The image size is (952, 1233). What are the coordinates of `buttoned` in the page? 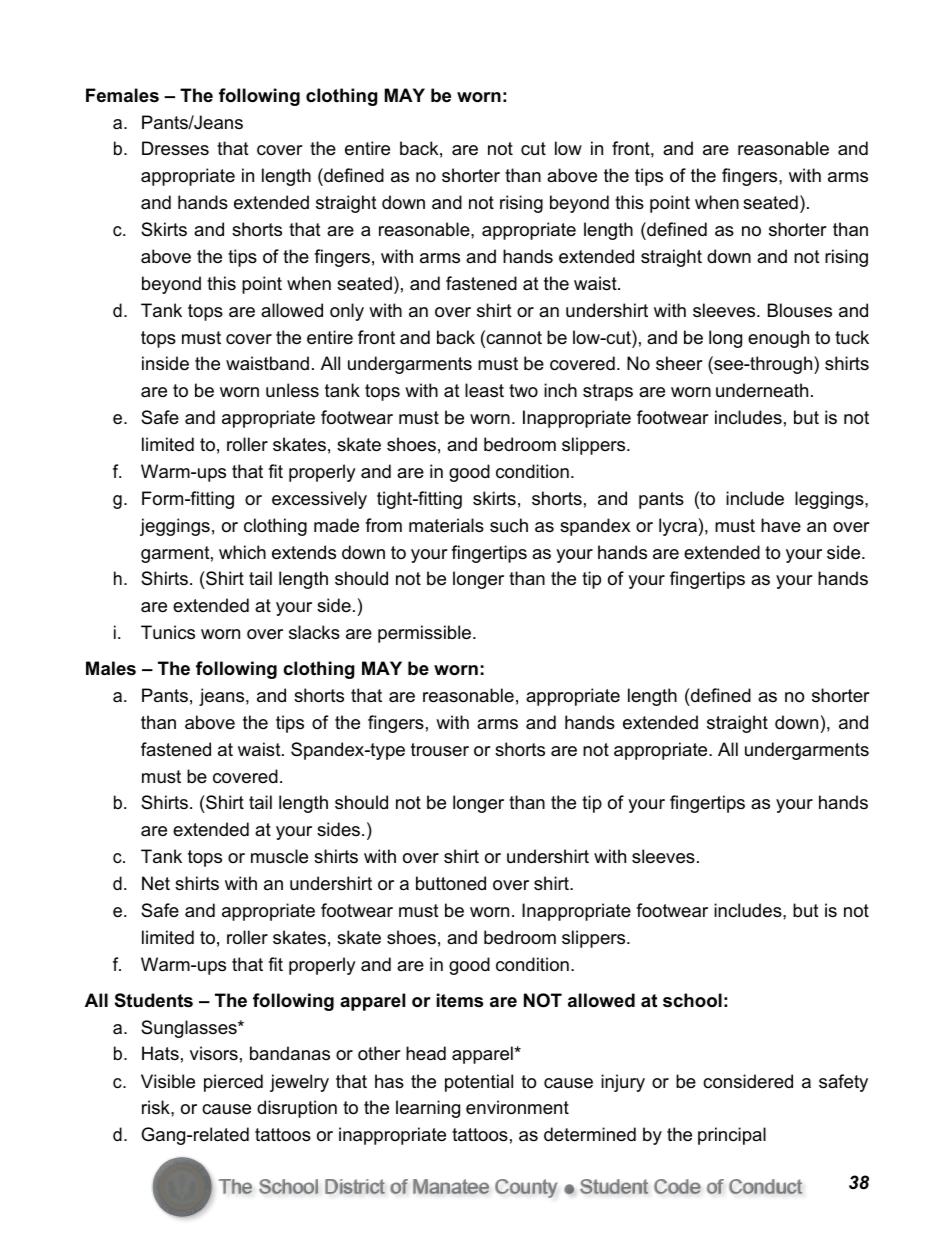 It's located at (451, 883).
